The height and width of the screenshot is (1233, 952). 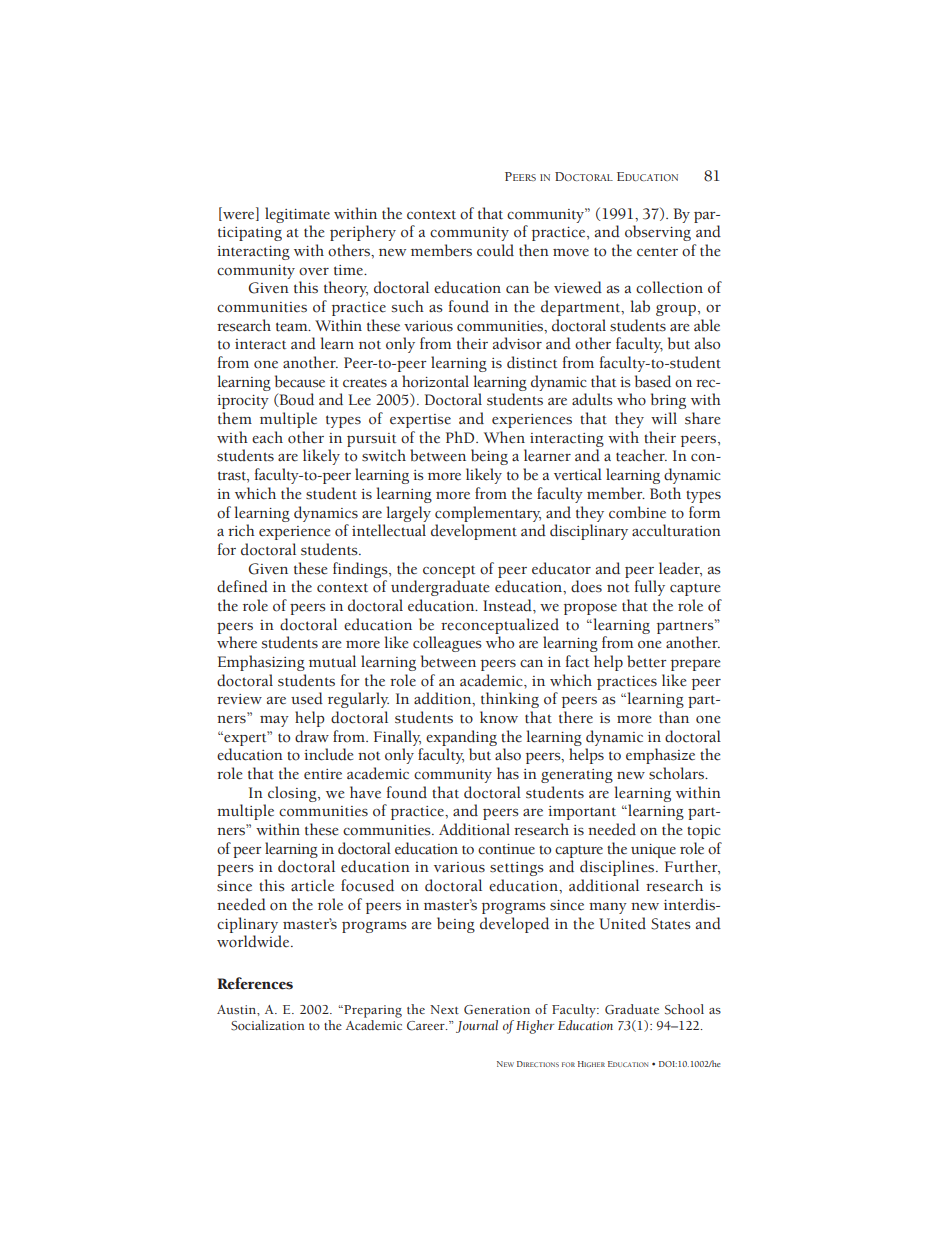 What do you see at coordinates (447, 644) in the screenshot?
I see `colleagues` at bounding box center [447, 644].
